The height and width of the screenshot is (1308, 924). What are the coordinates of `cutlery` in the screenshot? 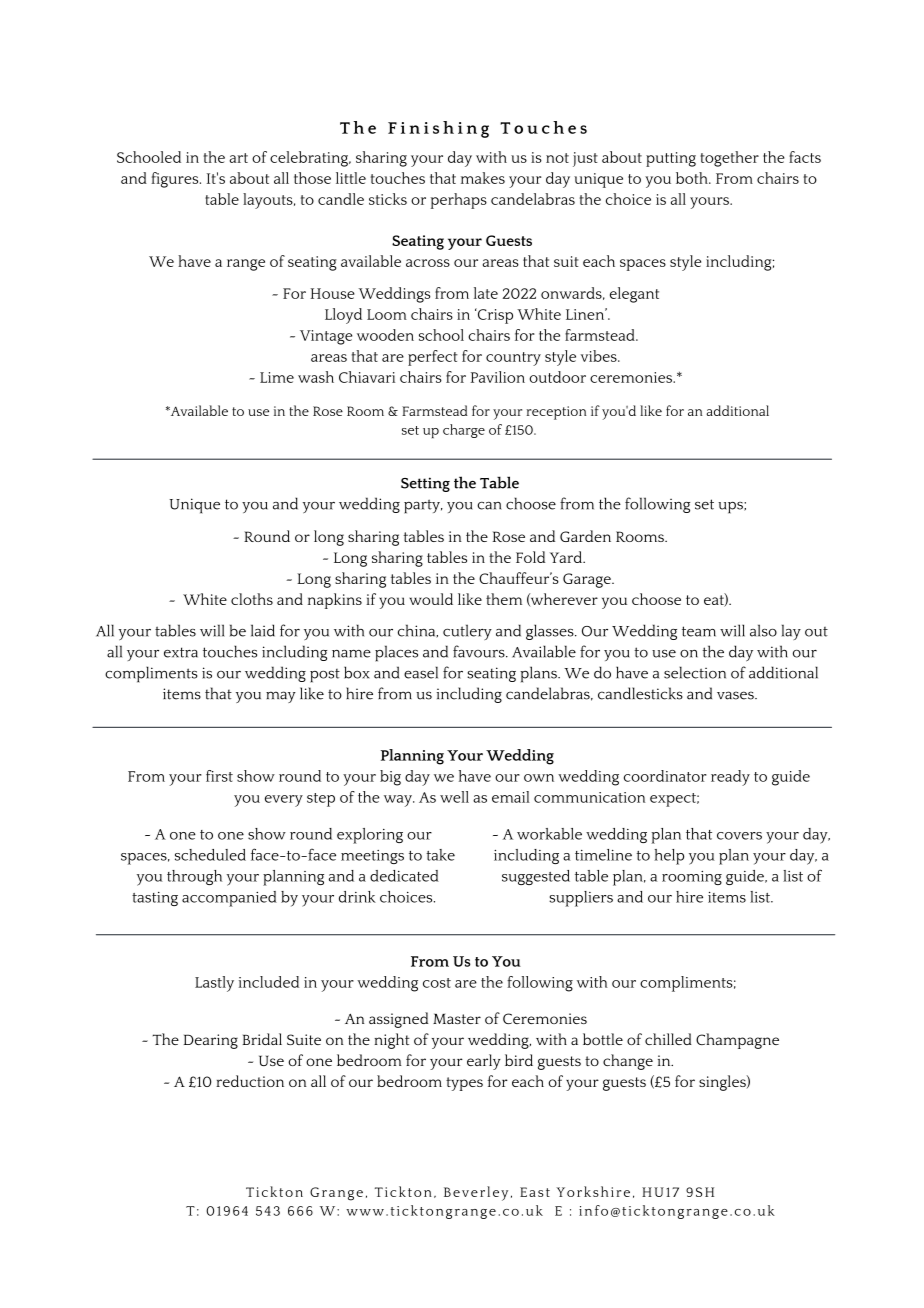 It's located at (467, 632).
